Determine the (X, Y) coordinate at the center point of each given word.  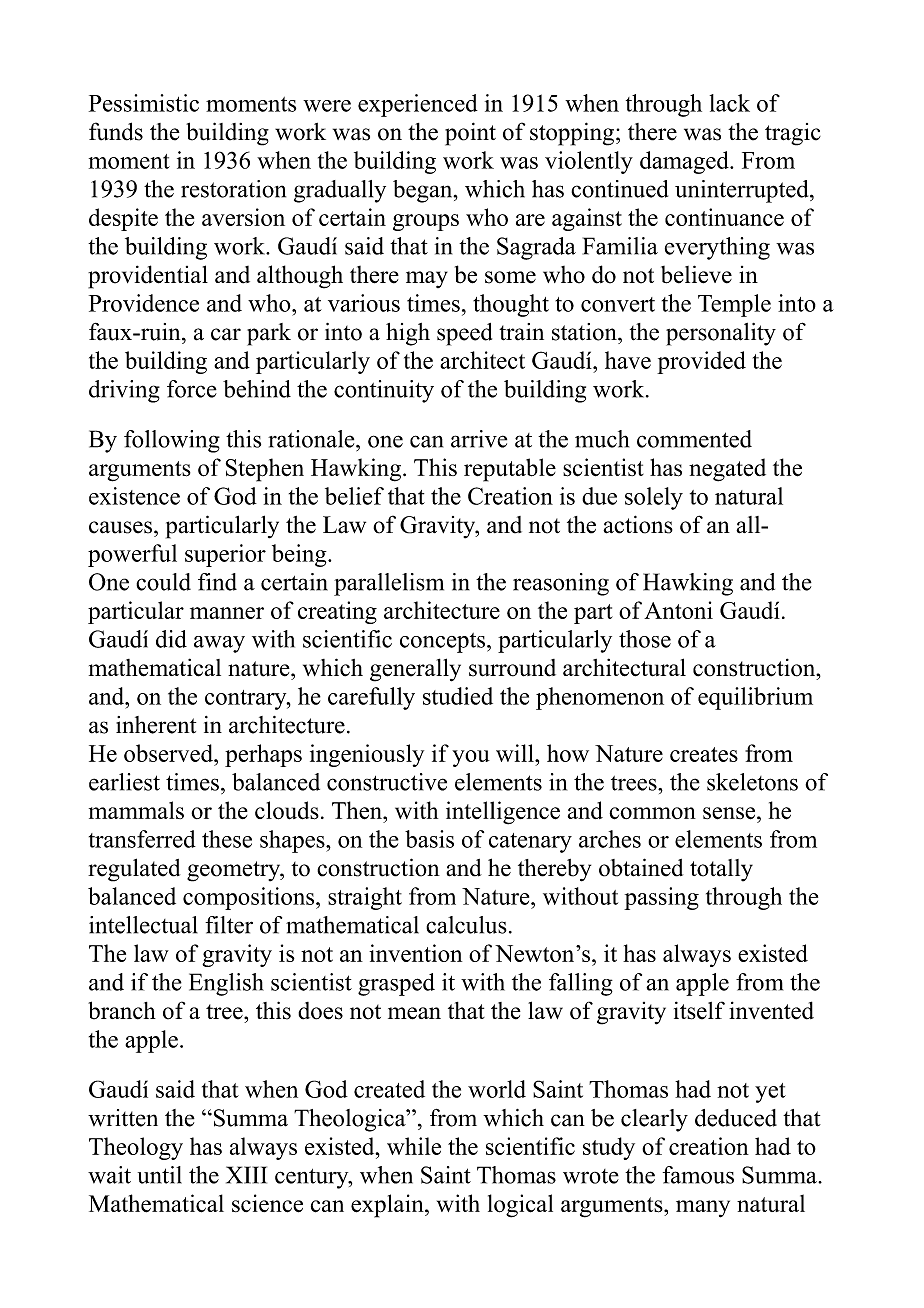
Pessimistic (144, 103)
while (414, 1146)
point (470, 134)
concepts (442, 643)
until (160, 1175)
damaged (685, 162)
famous (698, 1175)
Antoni (678, 610)
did (171, 639)
